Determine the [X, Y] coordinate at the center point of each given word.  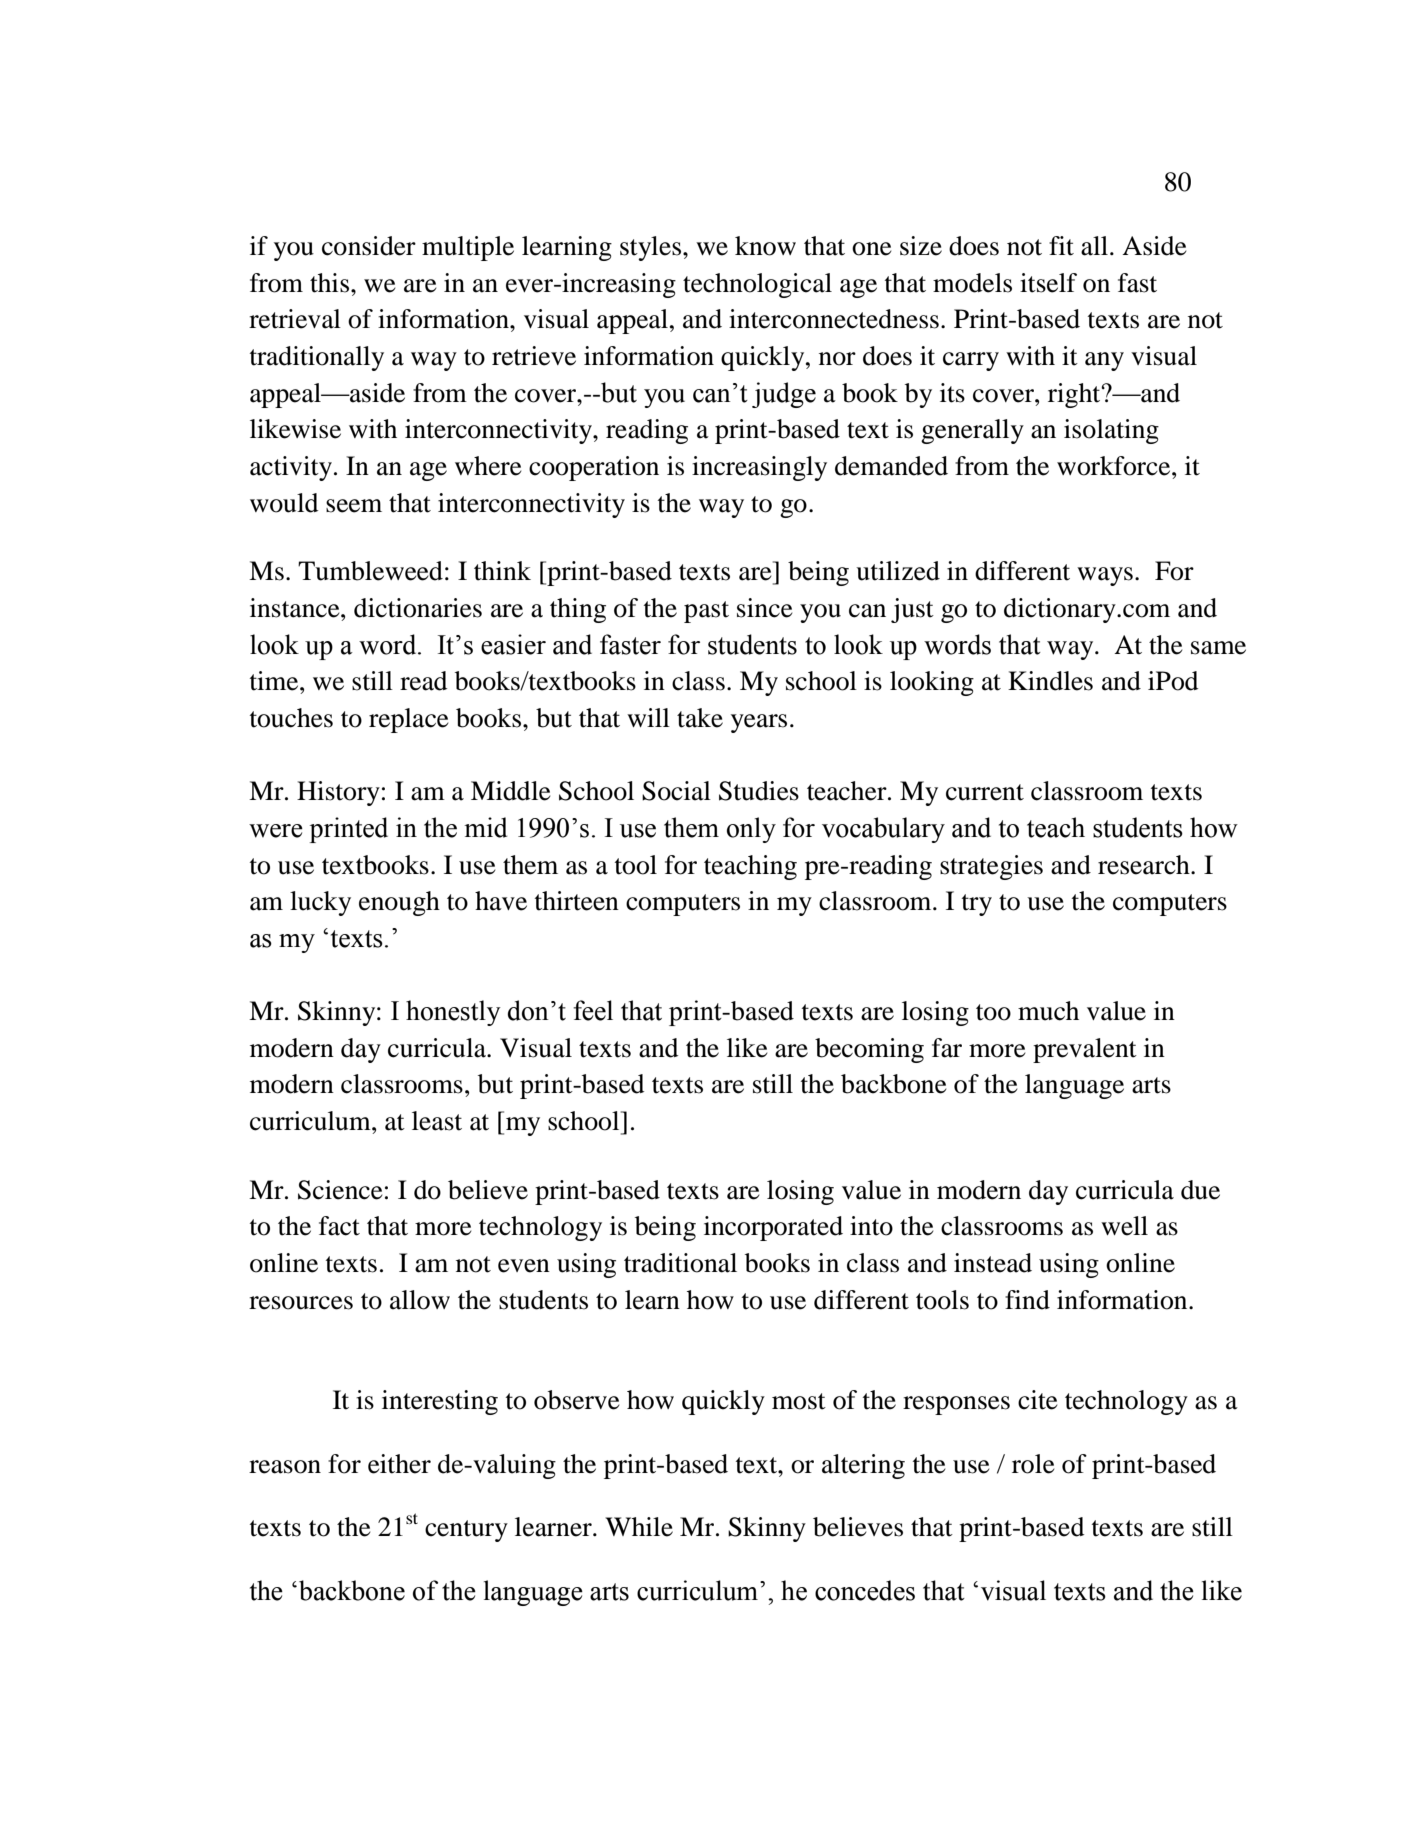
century [466, 1531]
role [1033, 1464]
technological [757, 285]
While [639, 1527]
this [329, 283]
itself [1048, 283]
